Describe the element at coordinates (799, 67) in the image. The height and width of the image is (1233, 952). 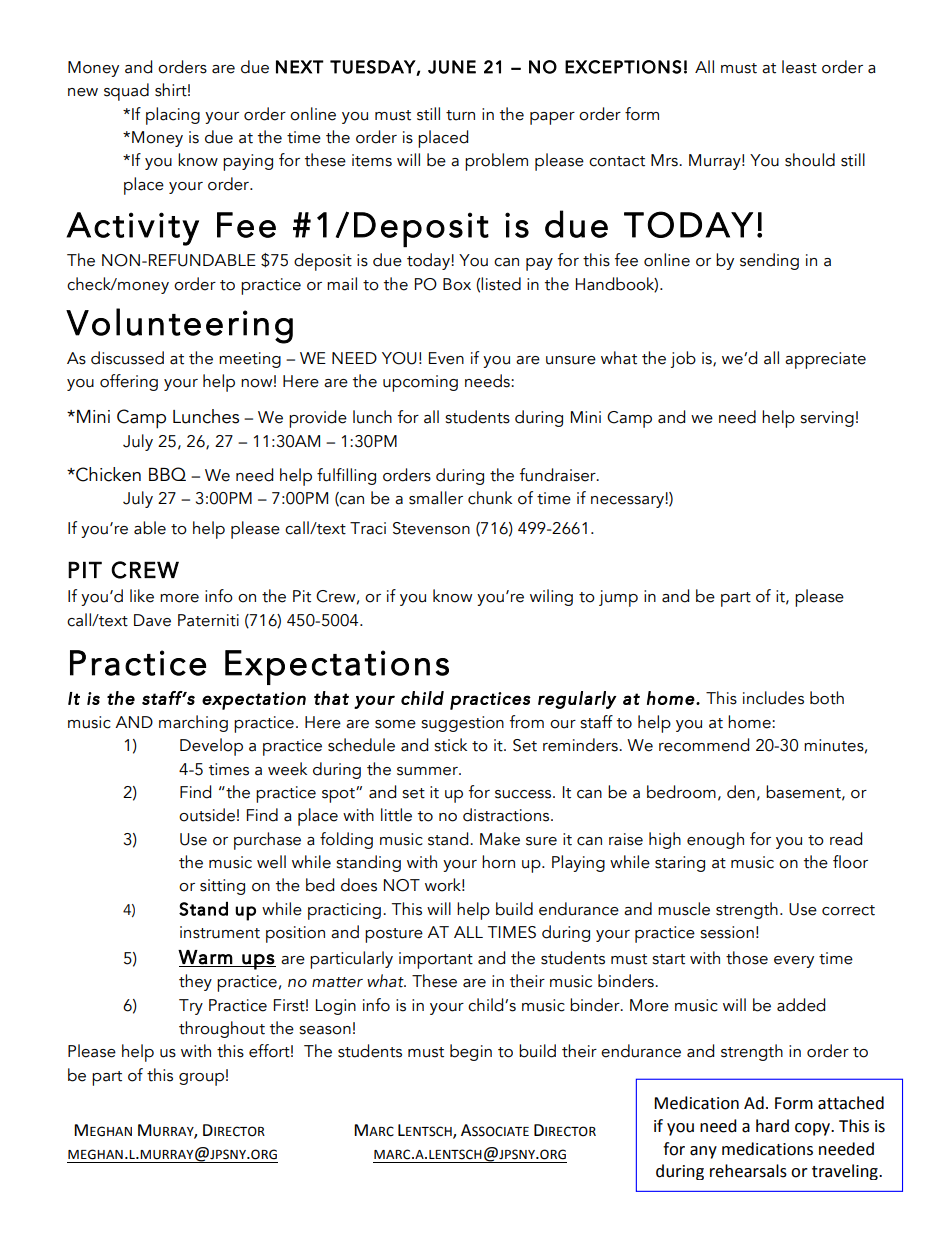
I see `least` at that location.
